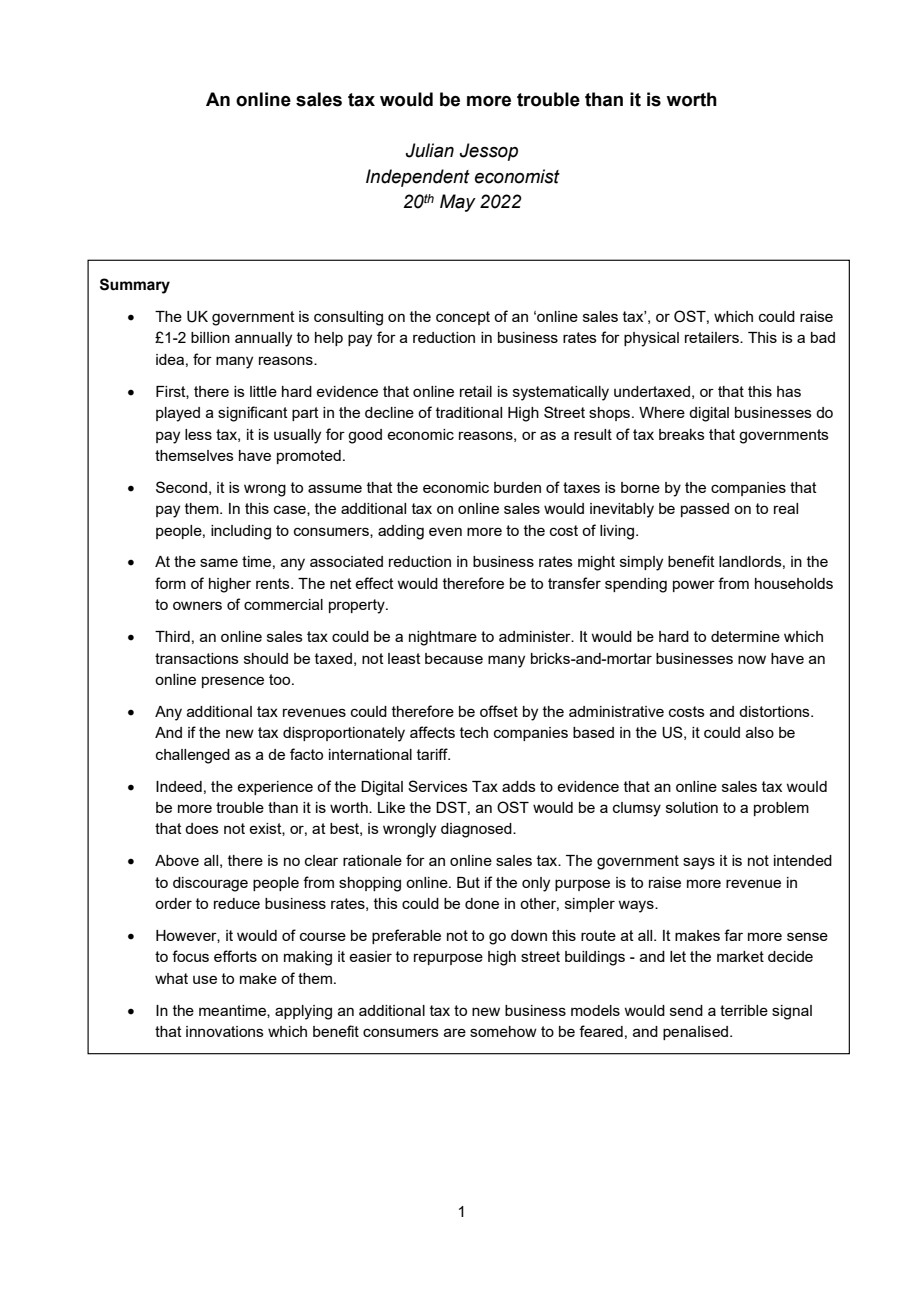 This page has height=1308, width=924. I want to click on challenged, so click(193, 756).
